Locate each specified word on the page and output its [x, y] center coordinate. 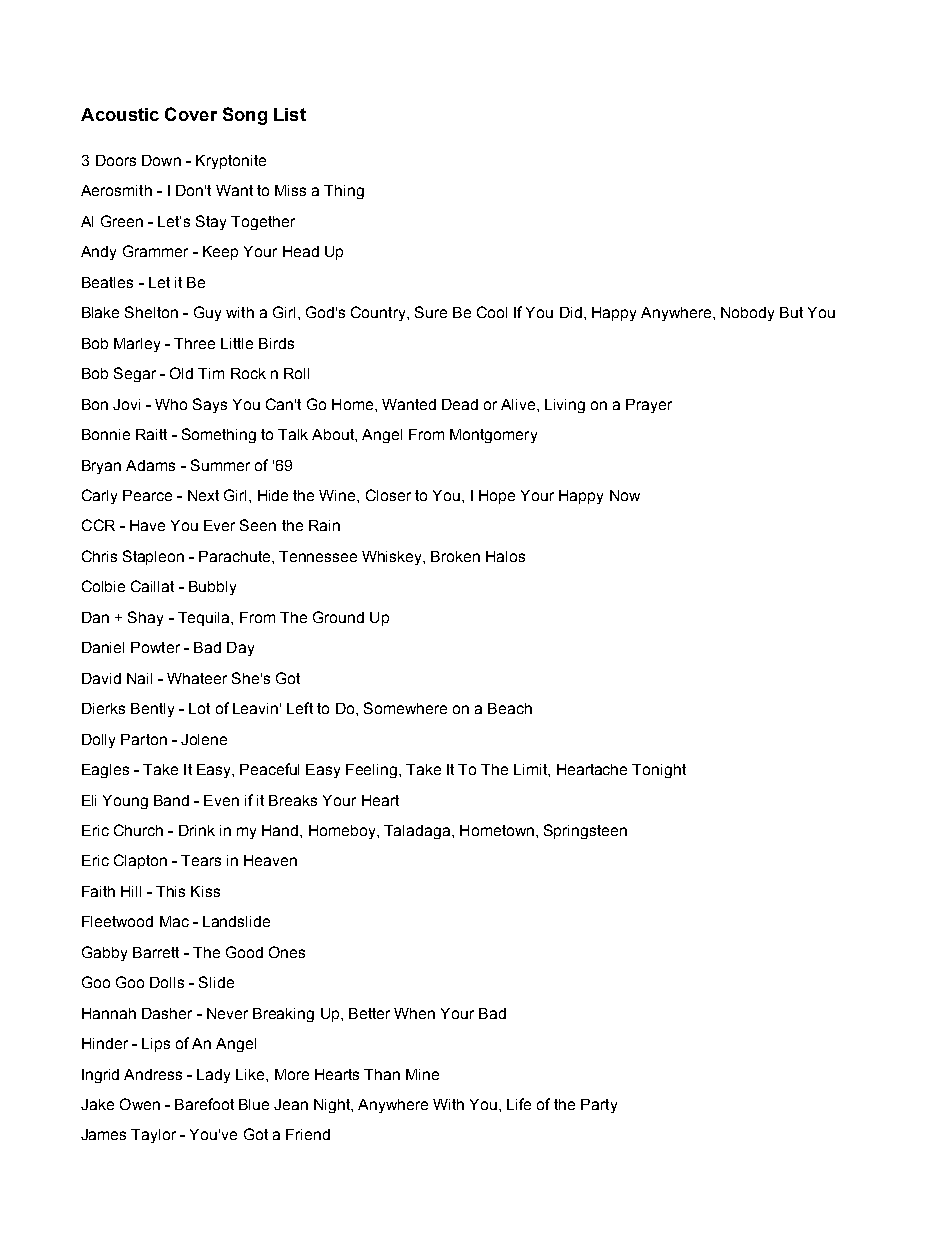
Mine [422, 1074]
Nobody [747, 314]
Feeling [371, 771]
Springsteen [585, 831]
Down [161, 160]
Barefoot [204, 1104]
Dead [460, 404]
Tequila [205, 619]
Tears [201, 860]
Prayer [649, 406]
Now [625, 495]
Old [181, 373]
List [290, 114]
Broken [455, 556]
